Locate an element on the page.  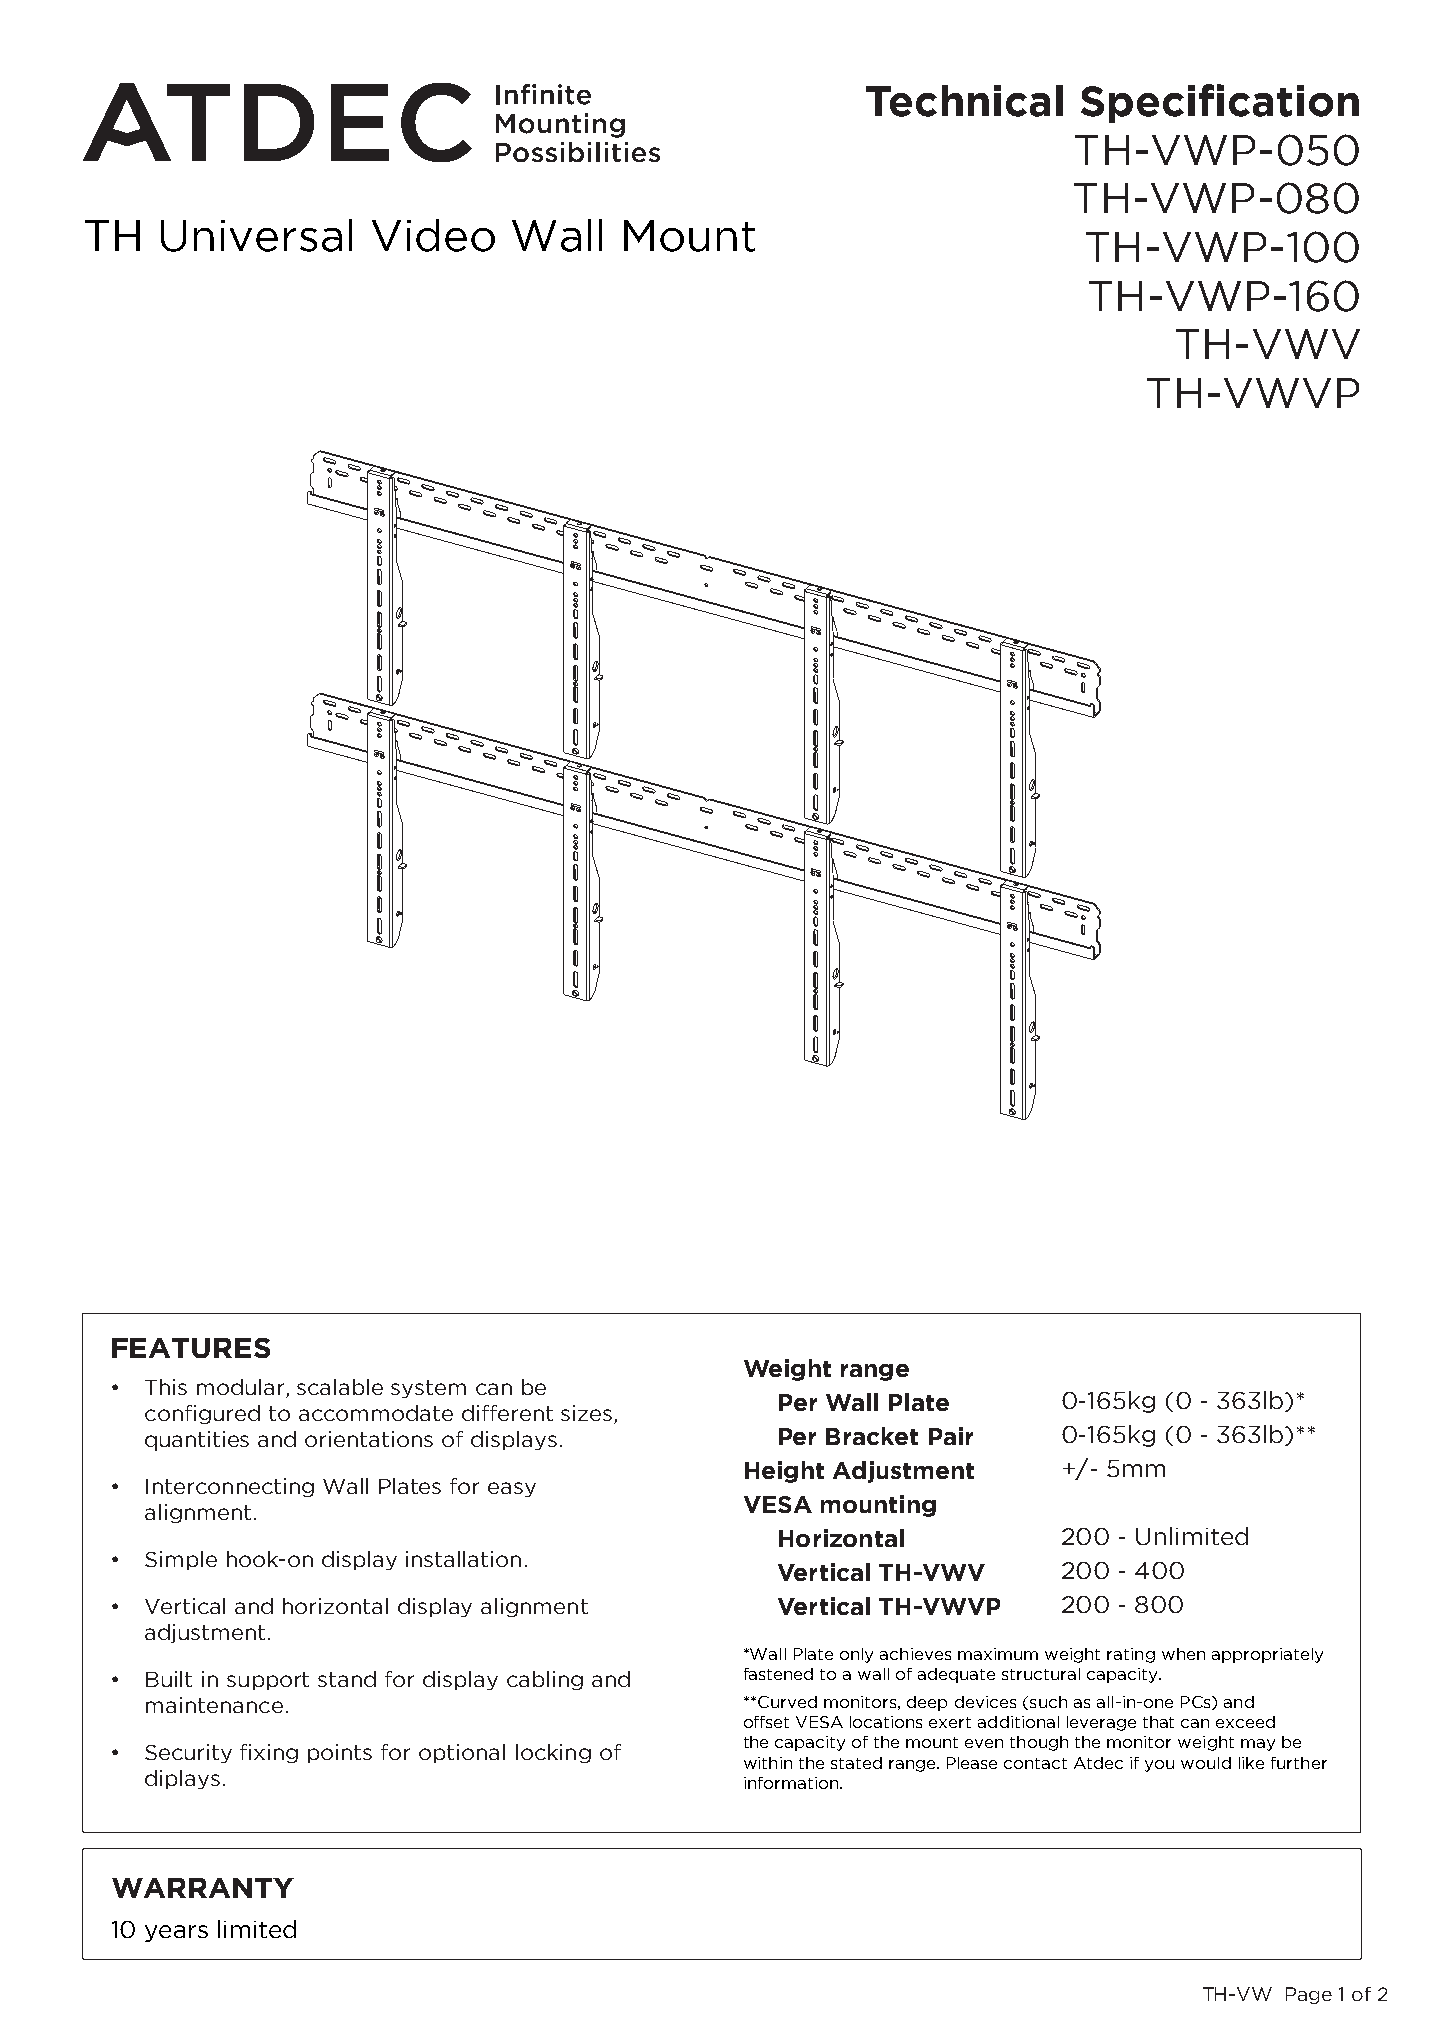
information is located at coordinates (792, 1783).
